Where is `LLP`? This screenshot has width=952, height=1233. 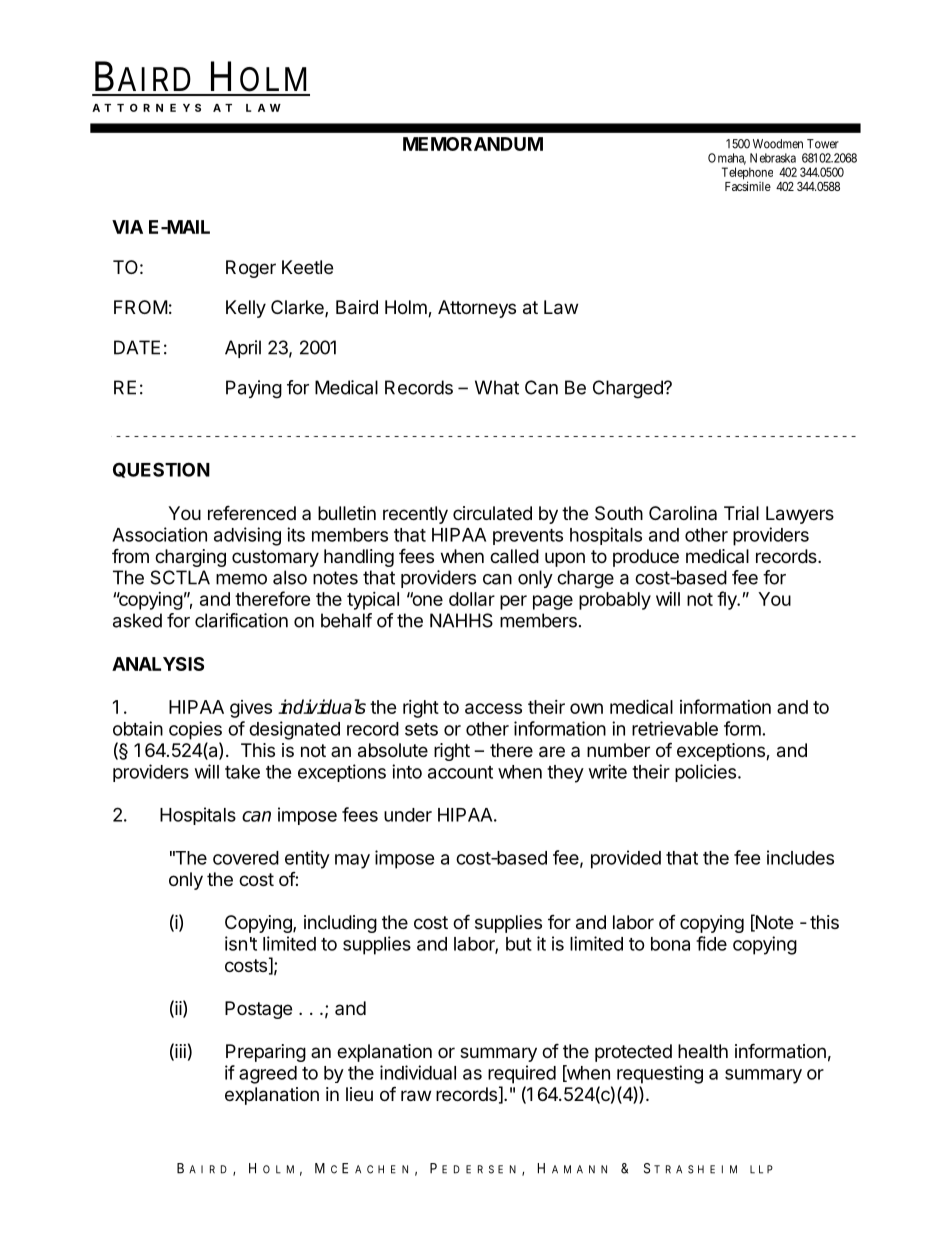 LLP is located at coordinates (761, 1169).
